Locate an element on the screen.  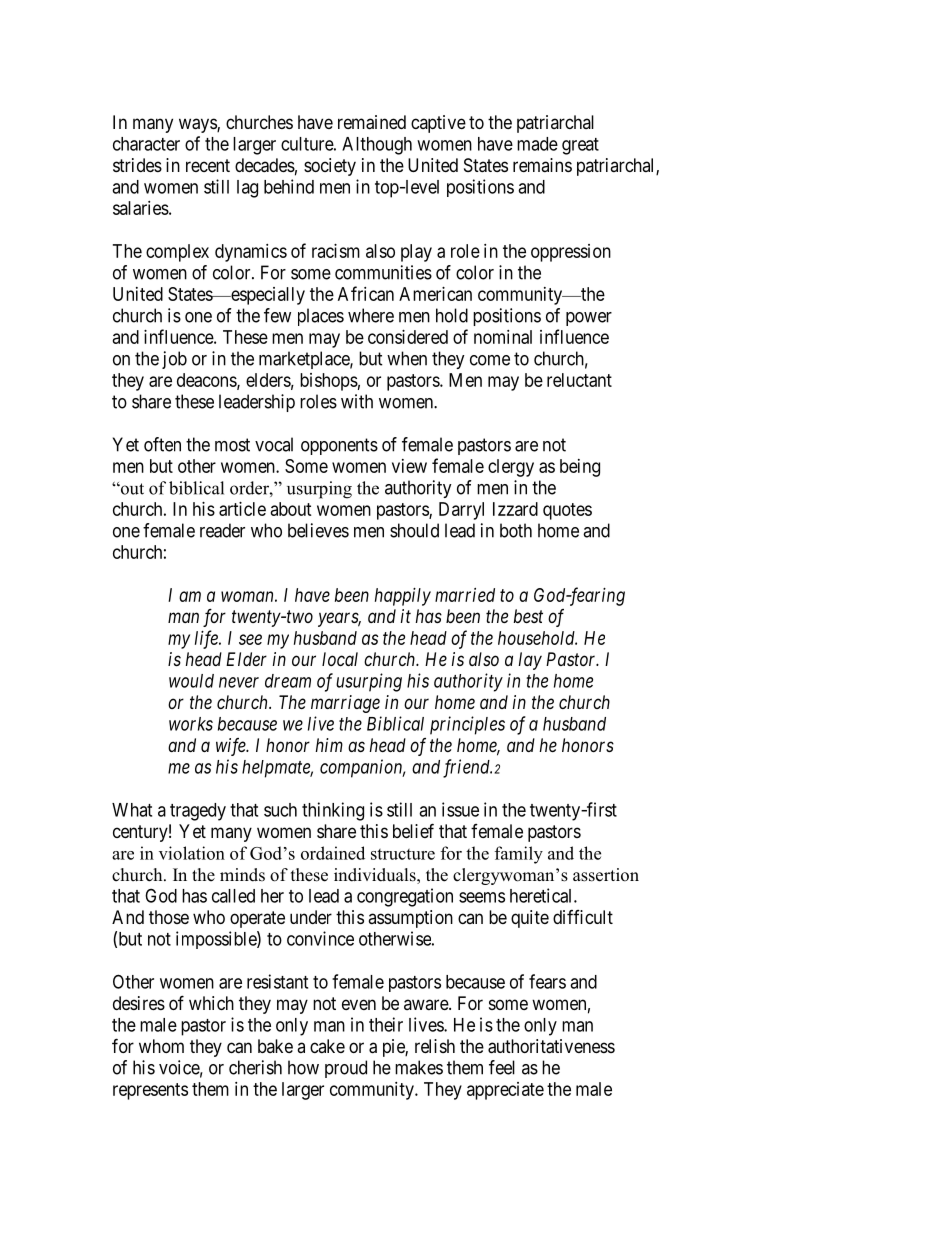
family is located at coordinates (519, 855).
